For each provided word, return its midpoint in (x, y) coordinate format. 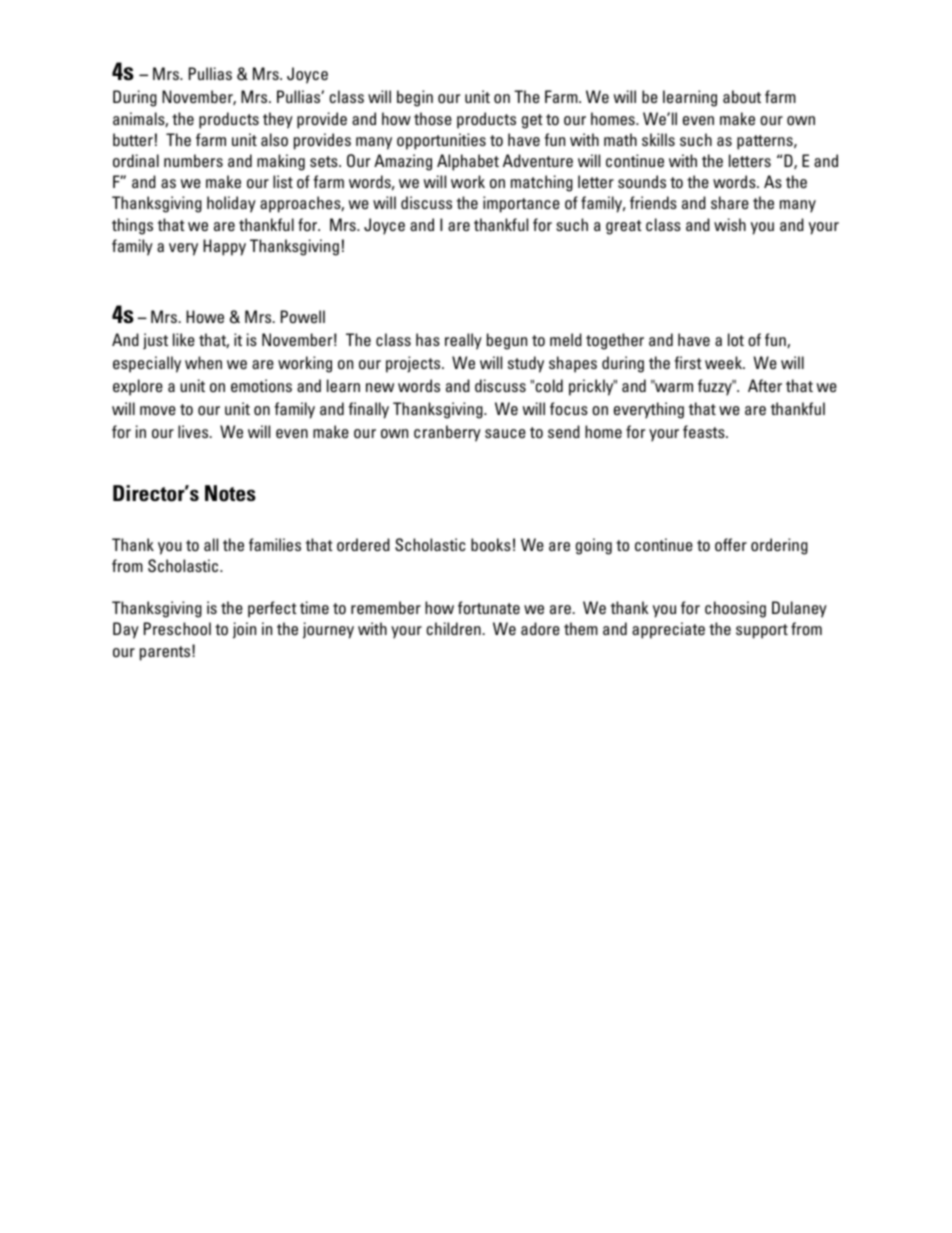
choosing (735, 609)
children (453, 628)
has (428, 339)
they (278, 120)
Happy (224, 247)
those (433, 118)
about (742, 97)
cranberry (447, 433)
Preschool (177, 629)
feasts (705, 431)
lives (194, 431)
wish (730, 224)
